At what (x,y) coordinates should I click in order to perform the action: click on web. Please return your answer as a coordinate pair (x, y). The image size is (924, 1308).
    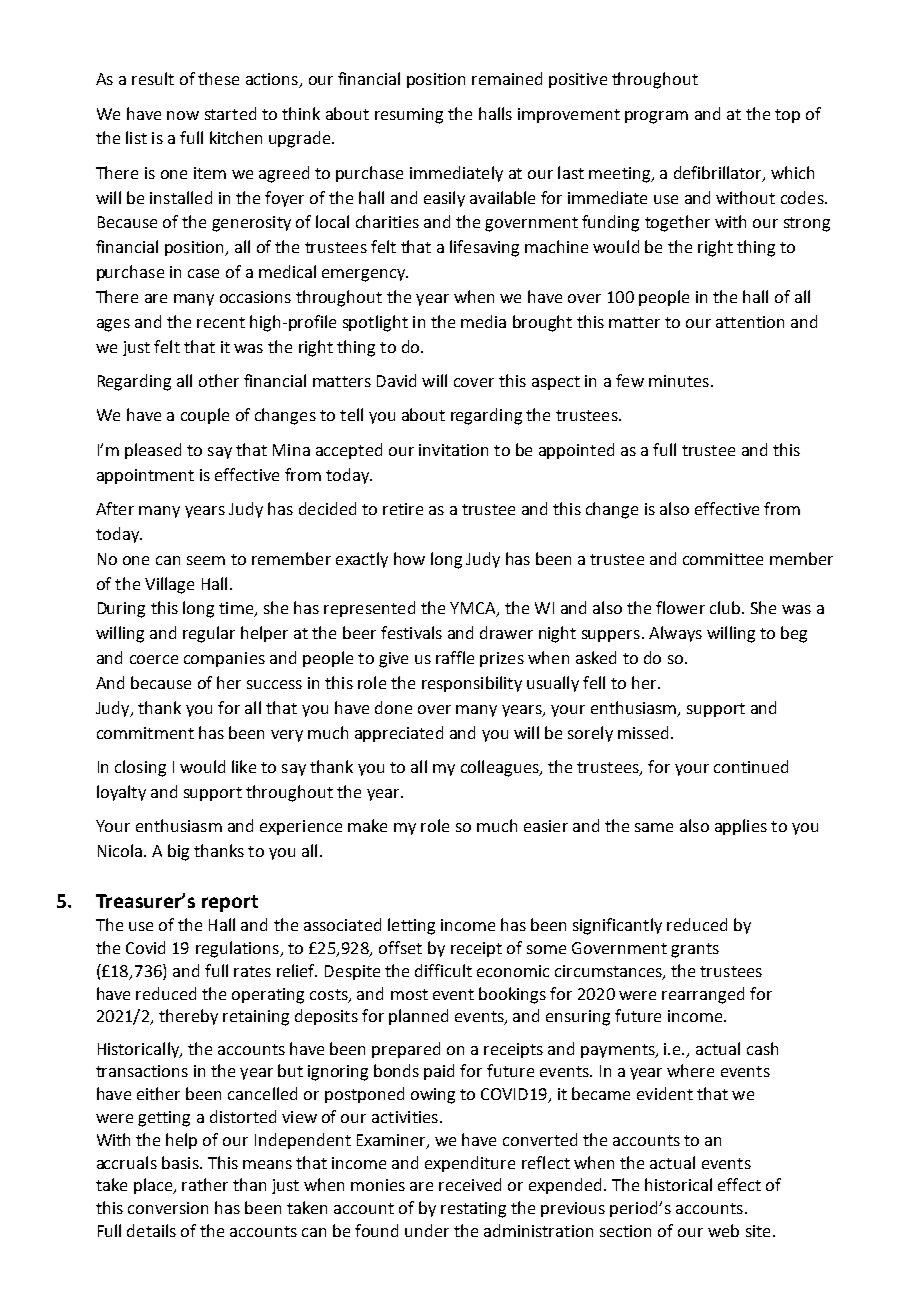
    Looking at the image, I should click on (723, 1230).
